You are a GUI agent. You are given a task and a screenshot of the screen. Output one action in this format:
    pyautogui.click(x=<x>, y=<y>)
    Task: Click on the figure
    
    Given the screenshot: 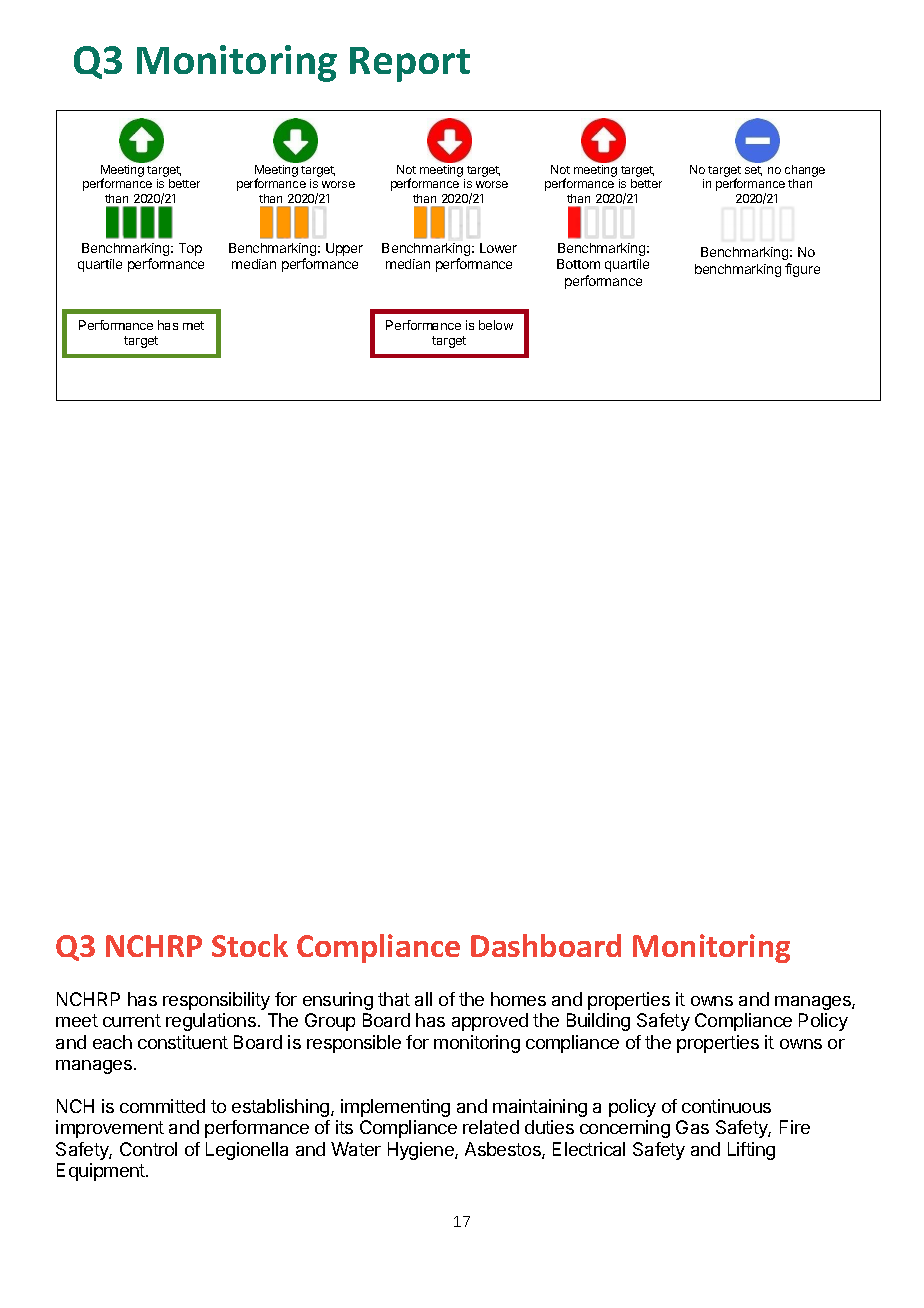 What is the action you would take?
    pyautogui.click(x=802, y=270)
